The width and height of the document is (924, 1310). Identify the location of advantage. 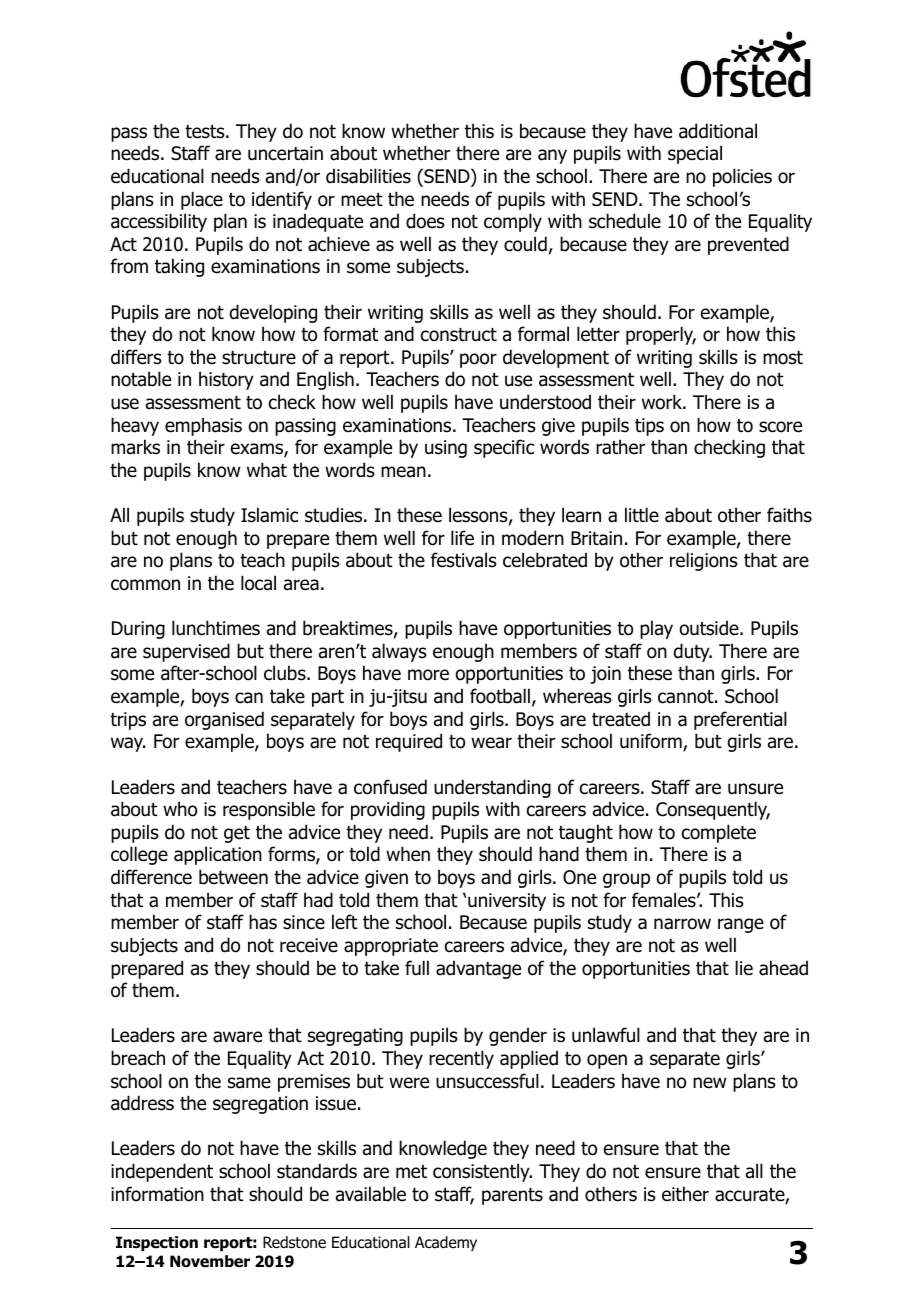
(478, 969).
